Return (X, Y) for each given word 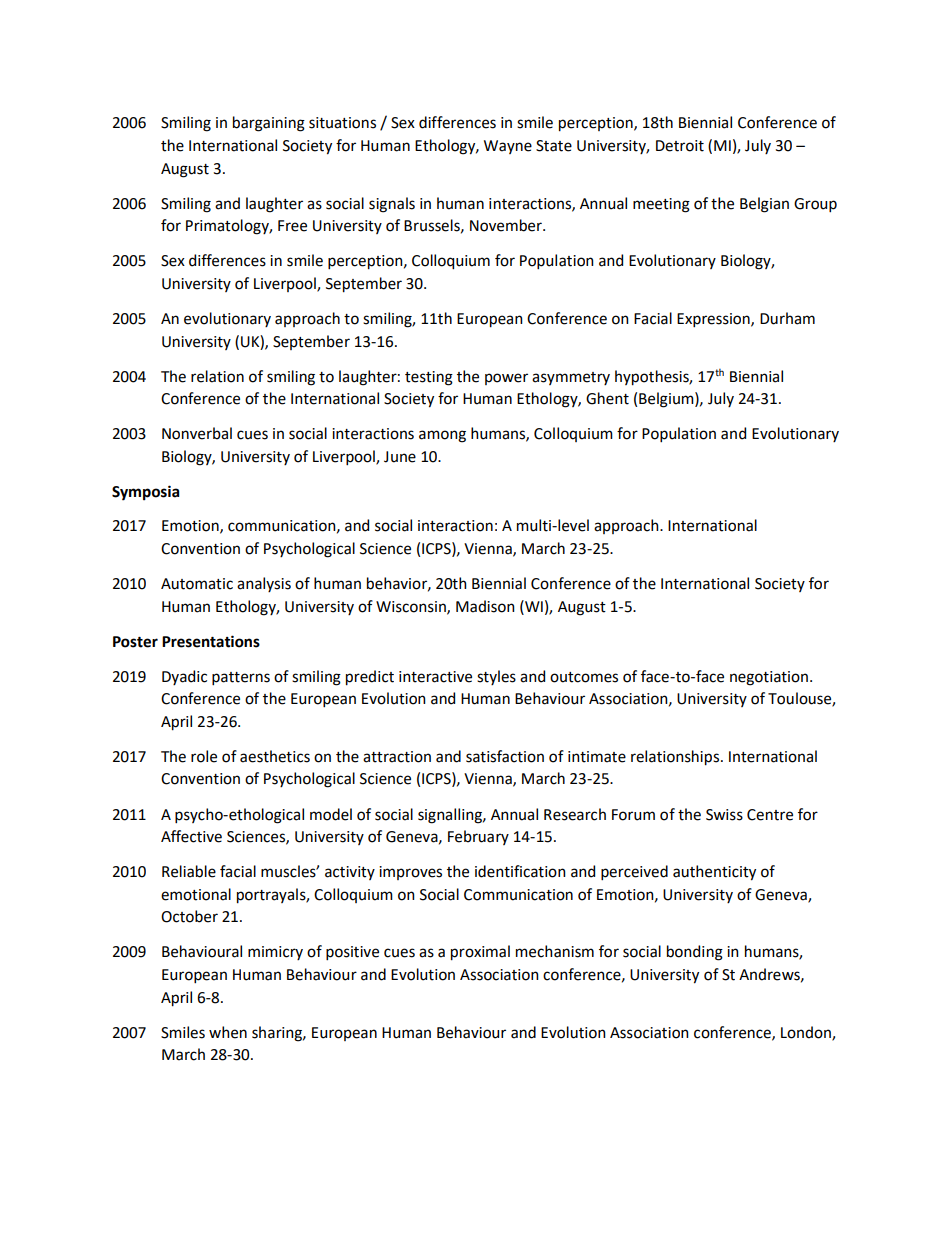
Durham (787, 318)
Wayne (508, 147)
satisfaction (505, 756)
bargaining (269, 124)
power (506, 379)
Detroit (680, 146)
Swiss (724, 815)
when (228, 1032)
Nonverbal (197, 433)
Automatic (197, 584)
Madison (485, 606)
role (204, 756)
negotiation (769, 678)
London (807, 1033)
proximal (480, 953)
